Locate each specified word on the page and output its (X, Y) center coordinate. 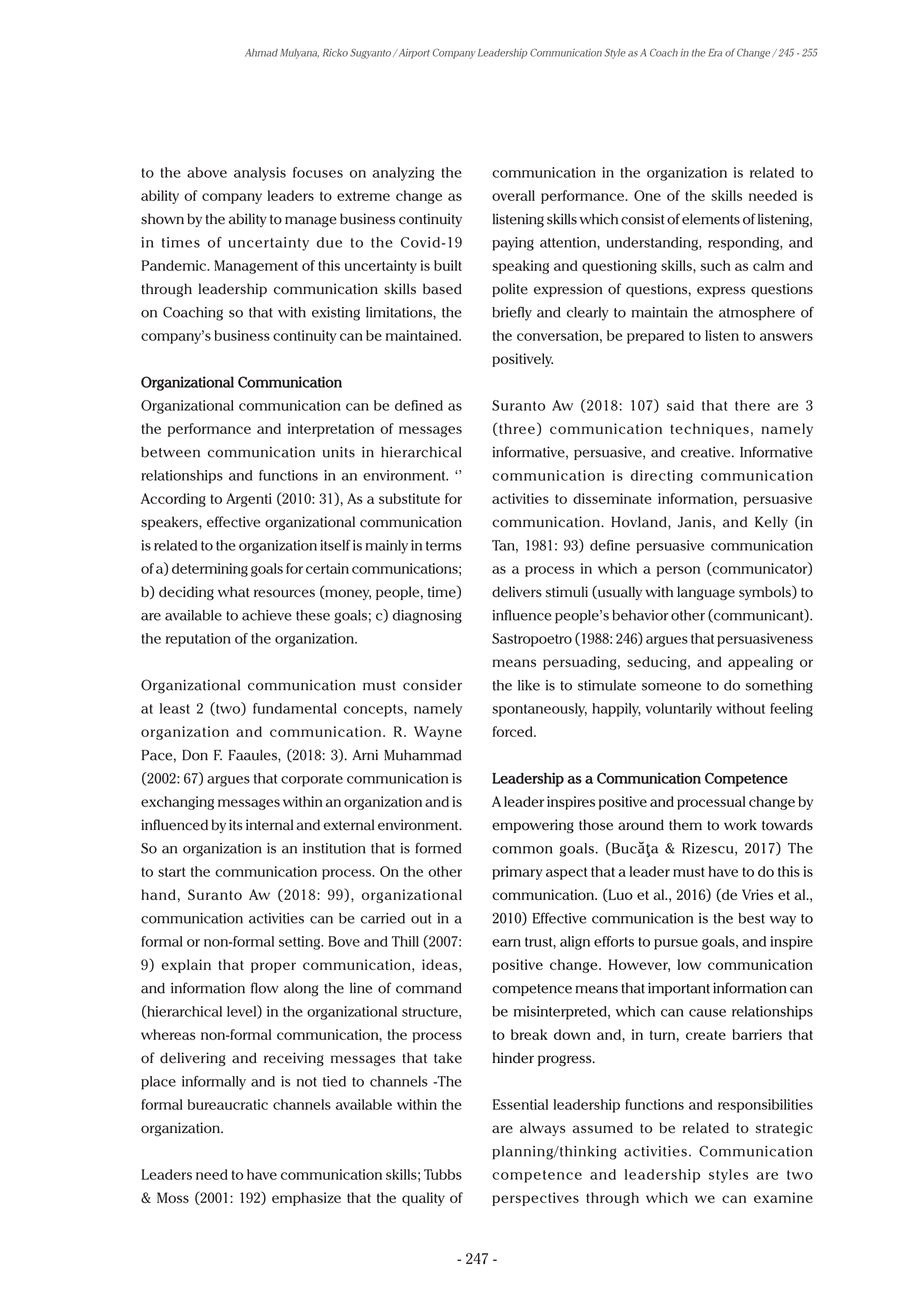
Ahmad (261, 53)
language (706, 593)
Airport (413, 54)
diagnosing (427, 617)
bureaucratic (228, 1104)
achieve (267, 615)
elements (711, 219)
